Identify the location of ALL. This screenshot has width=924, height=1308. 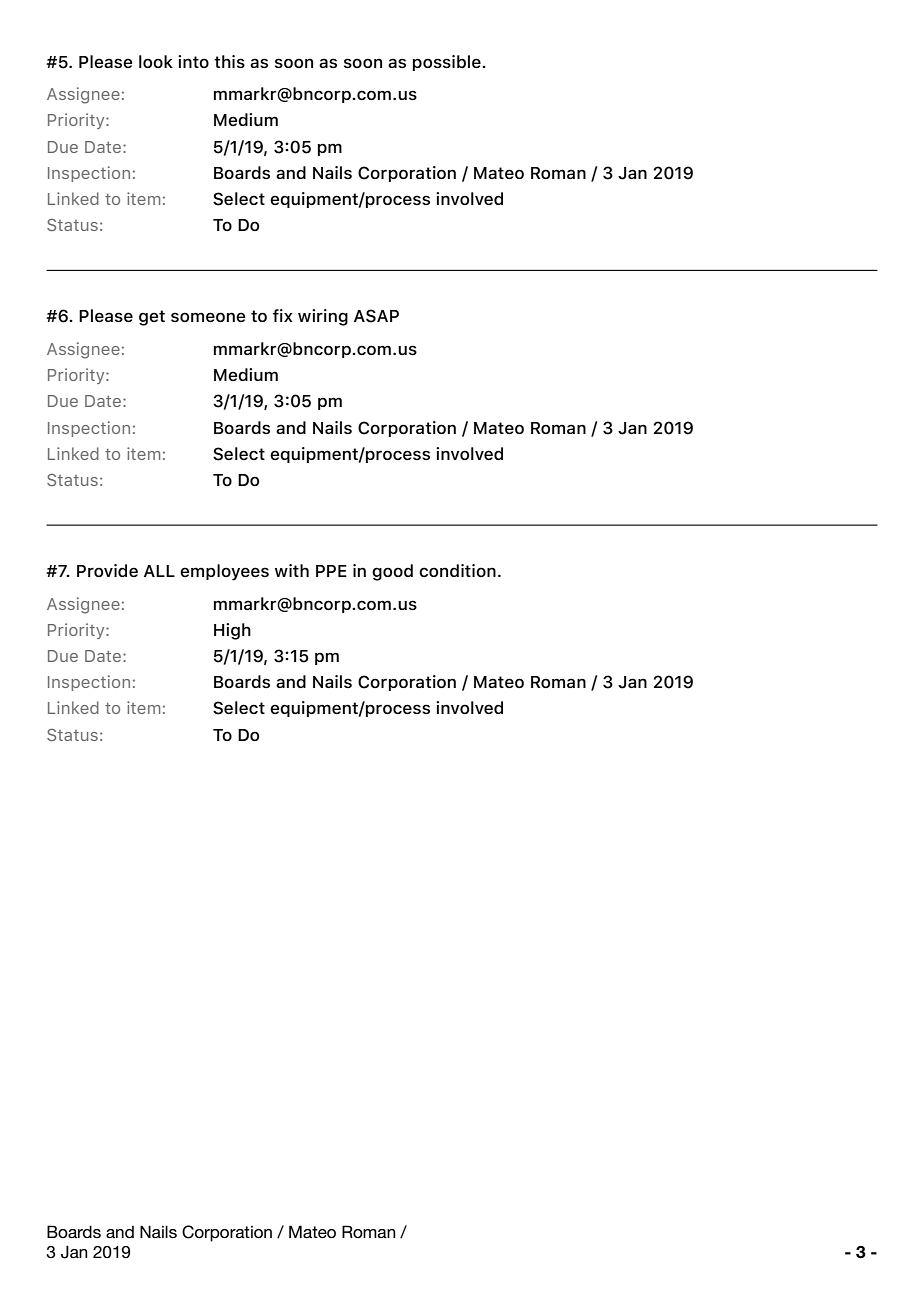
(159, 571).
